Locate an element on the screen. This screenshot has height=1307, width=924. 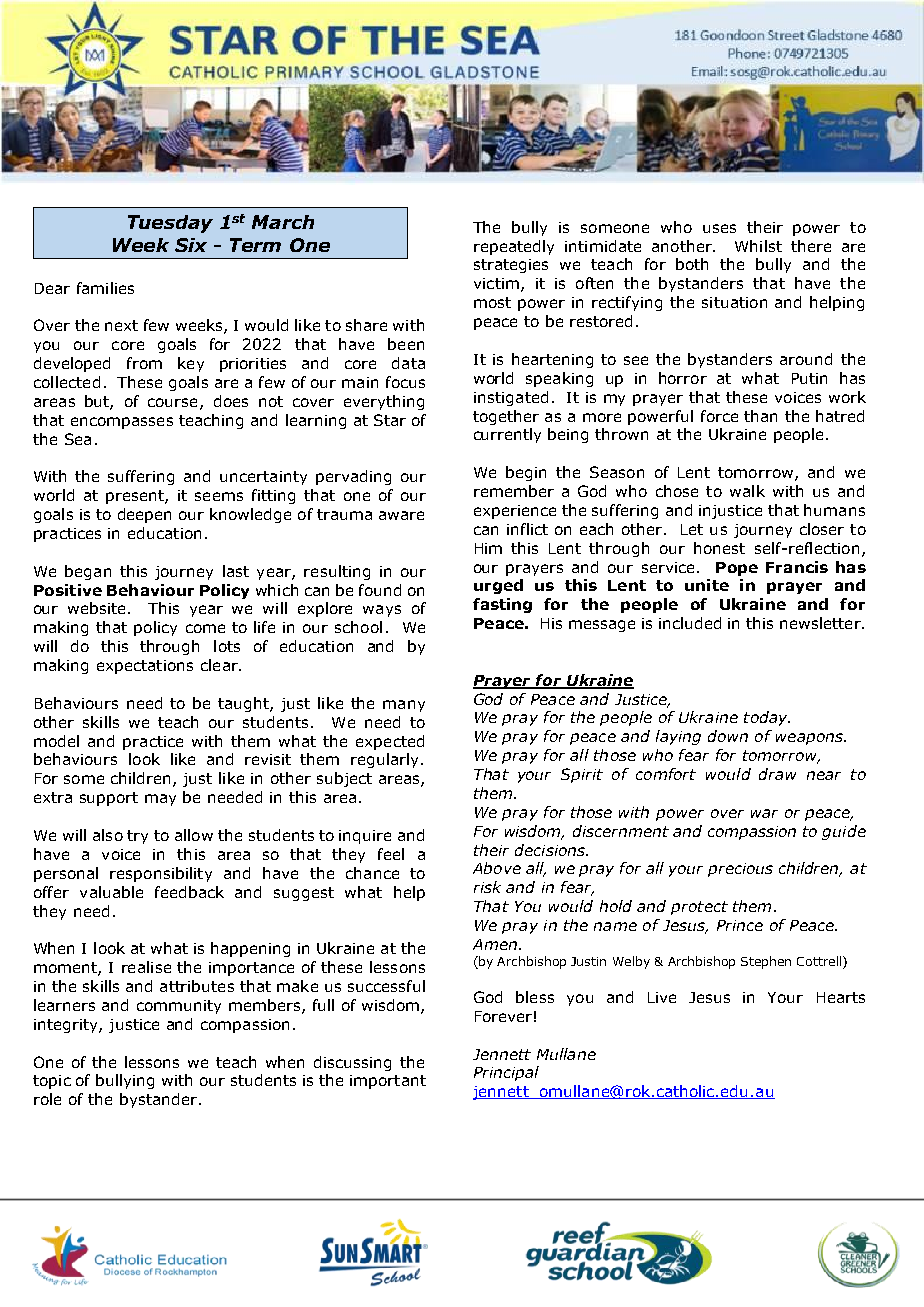
Whilst is located at coordinates (758, 246).
